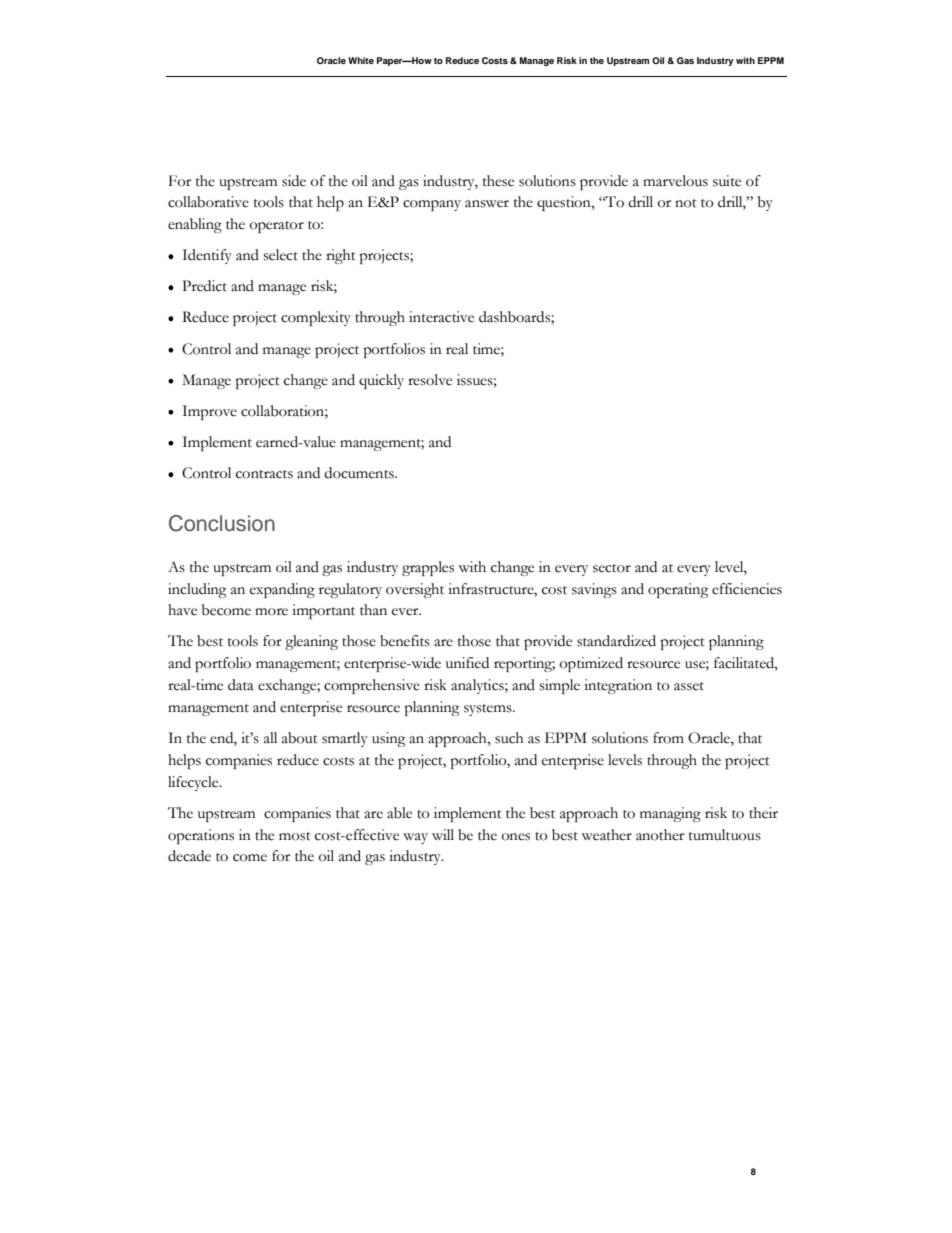 The image size is (952, 1233). I want to click on complexity, so click(316, 318).
